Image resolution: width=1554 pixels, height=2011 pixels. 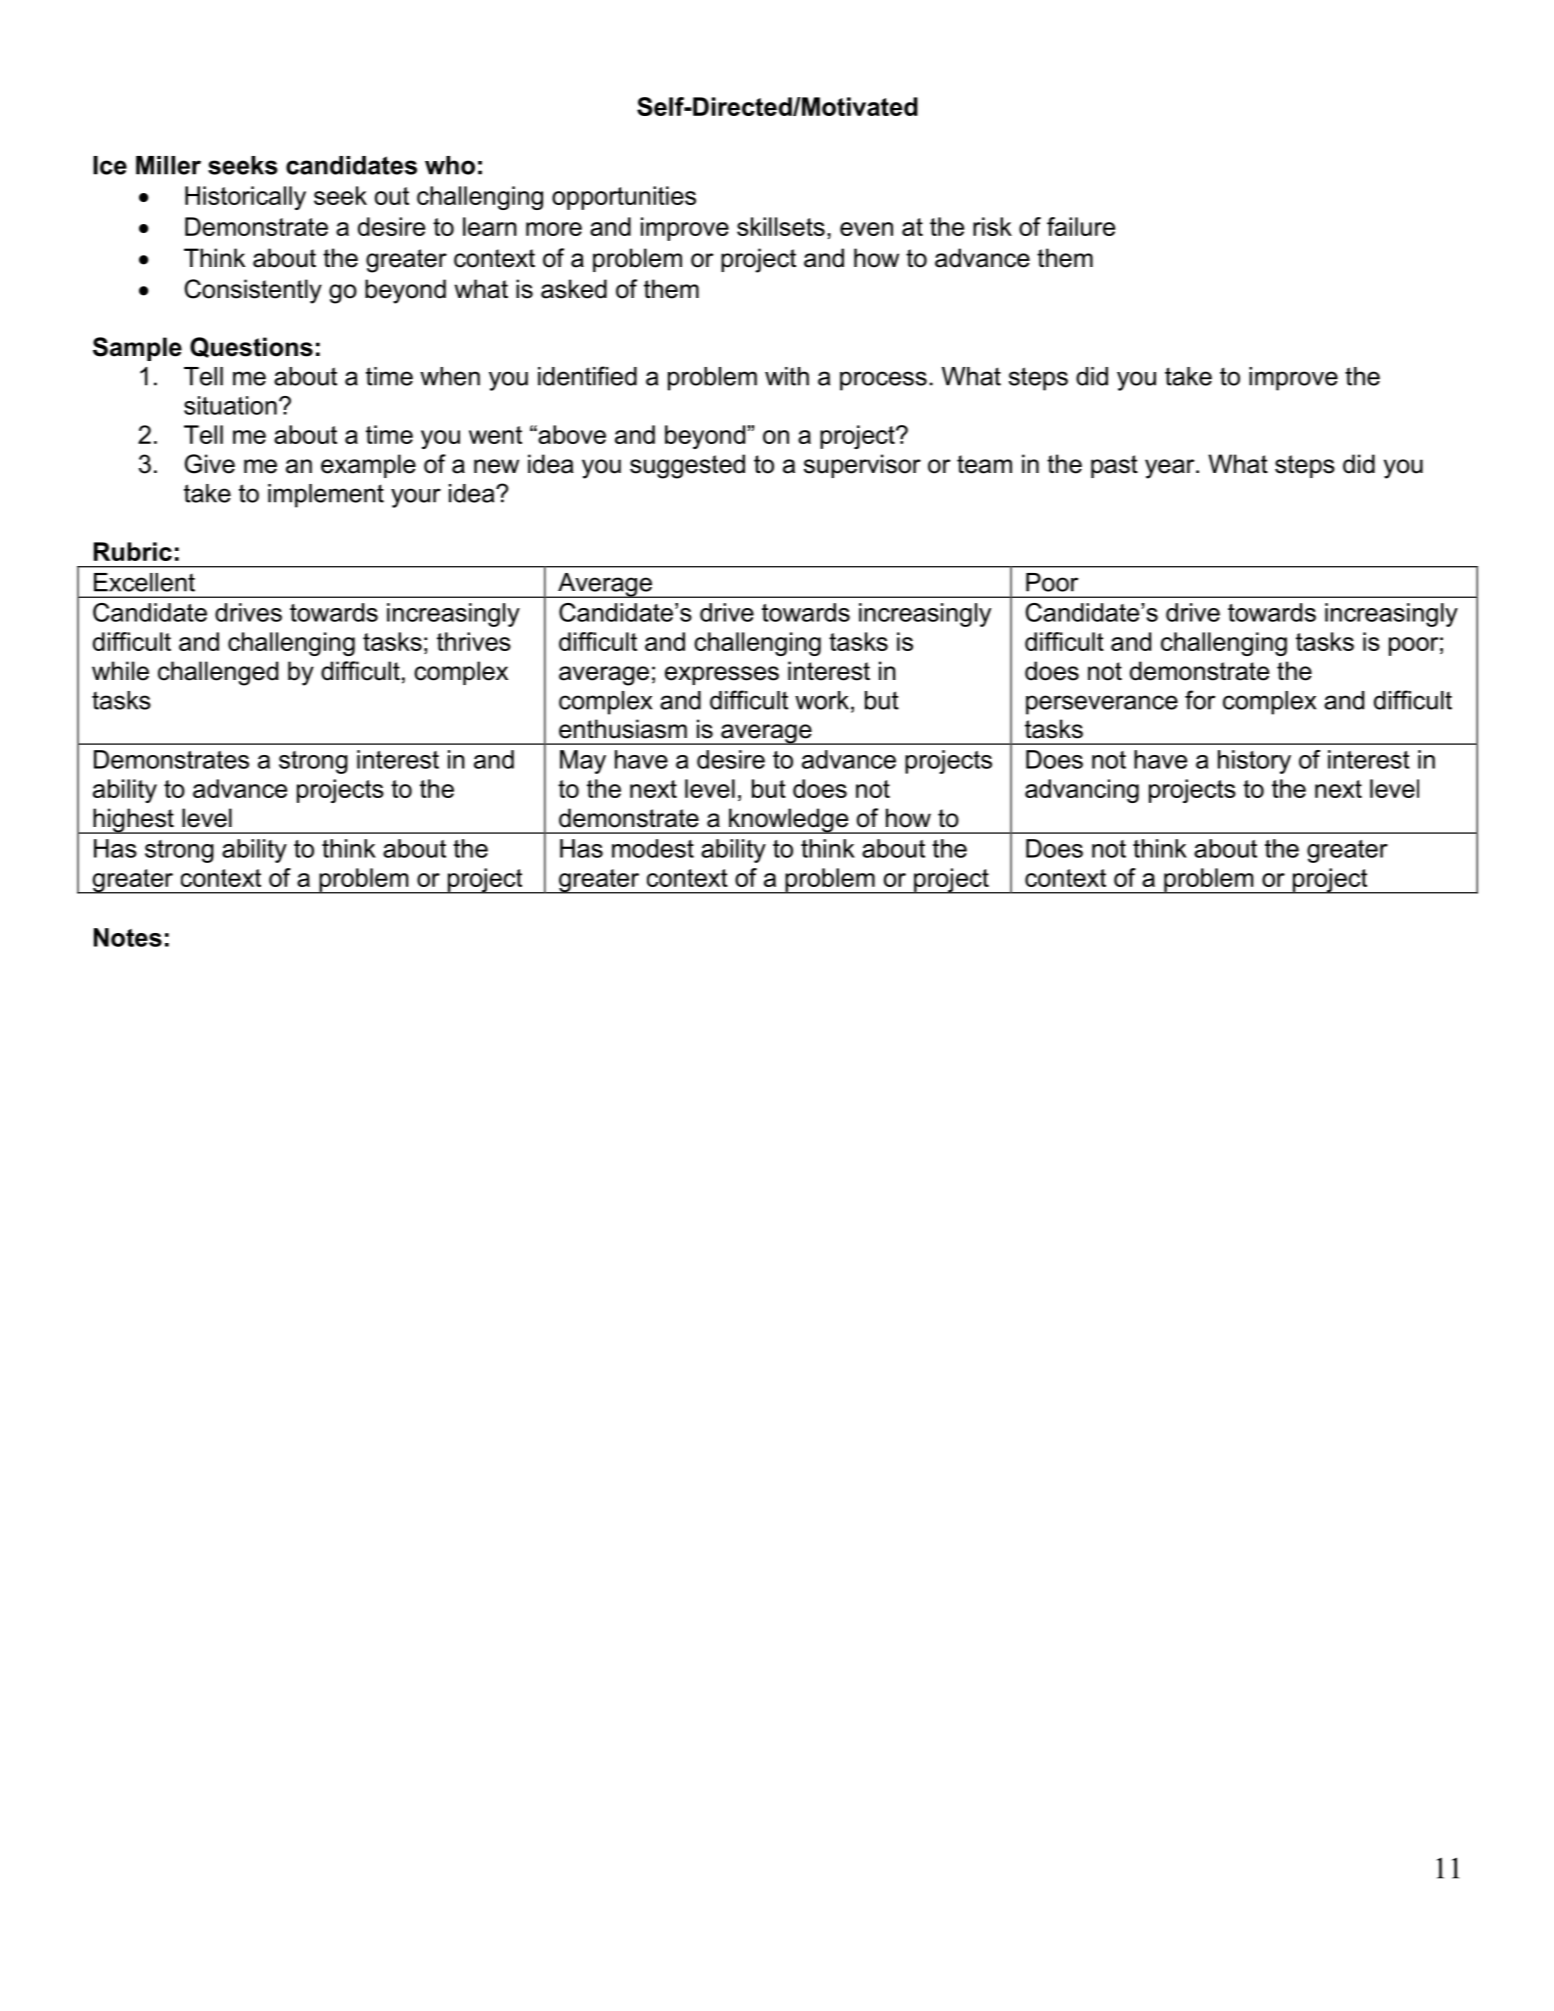 What do you see at coordinates (245, 198) in the page?
I see `Historically` at bounding box center [245, 198].
